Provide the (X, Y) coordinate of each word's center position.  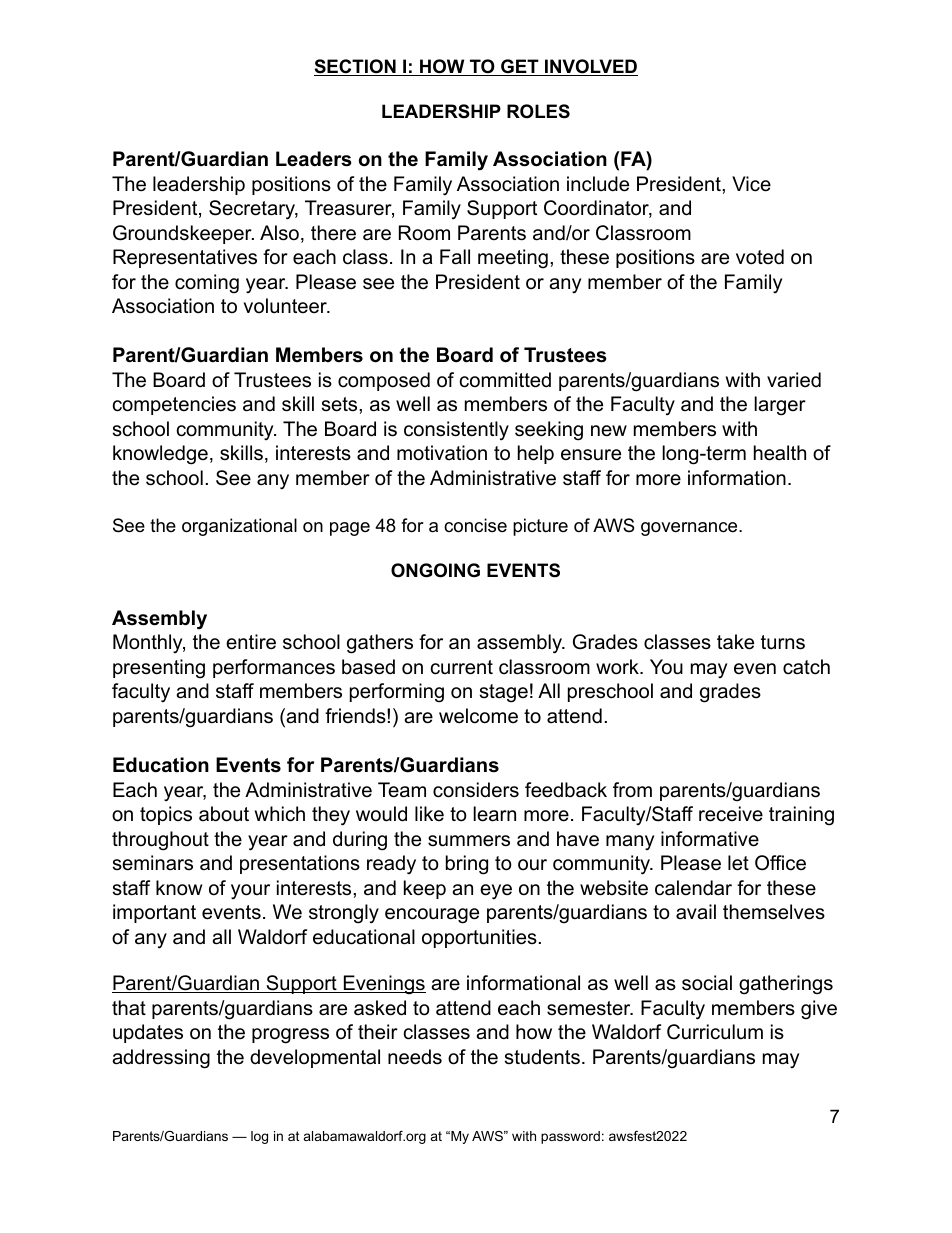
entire (251, 642)
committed (505, 380)
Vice (751, 184)
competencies (174, 405)
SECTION (356, 67)
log (259, 1137)
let (738, 863)
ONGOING (435, 570)
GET (520, 67)
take (735, 642)
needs (415, 1057)
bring (467, 865)
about (224, 814)
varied (794, 380)
